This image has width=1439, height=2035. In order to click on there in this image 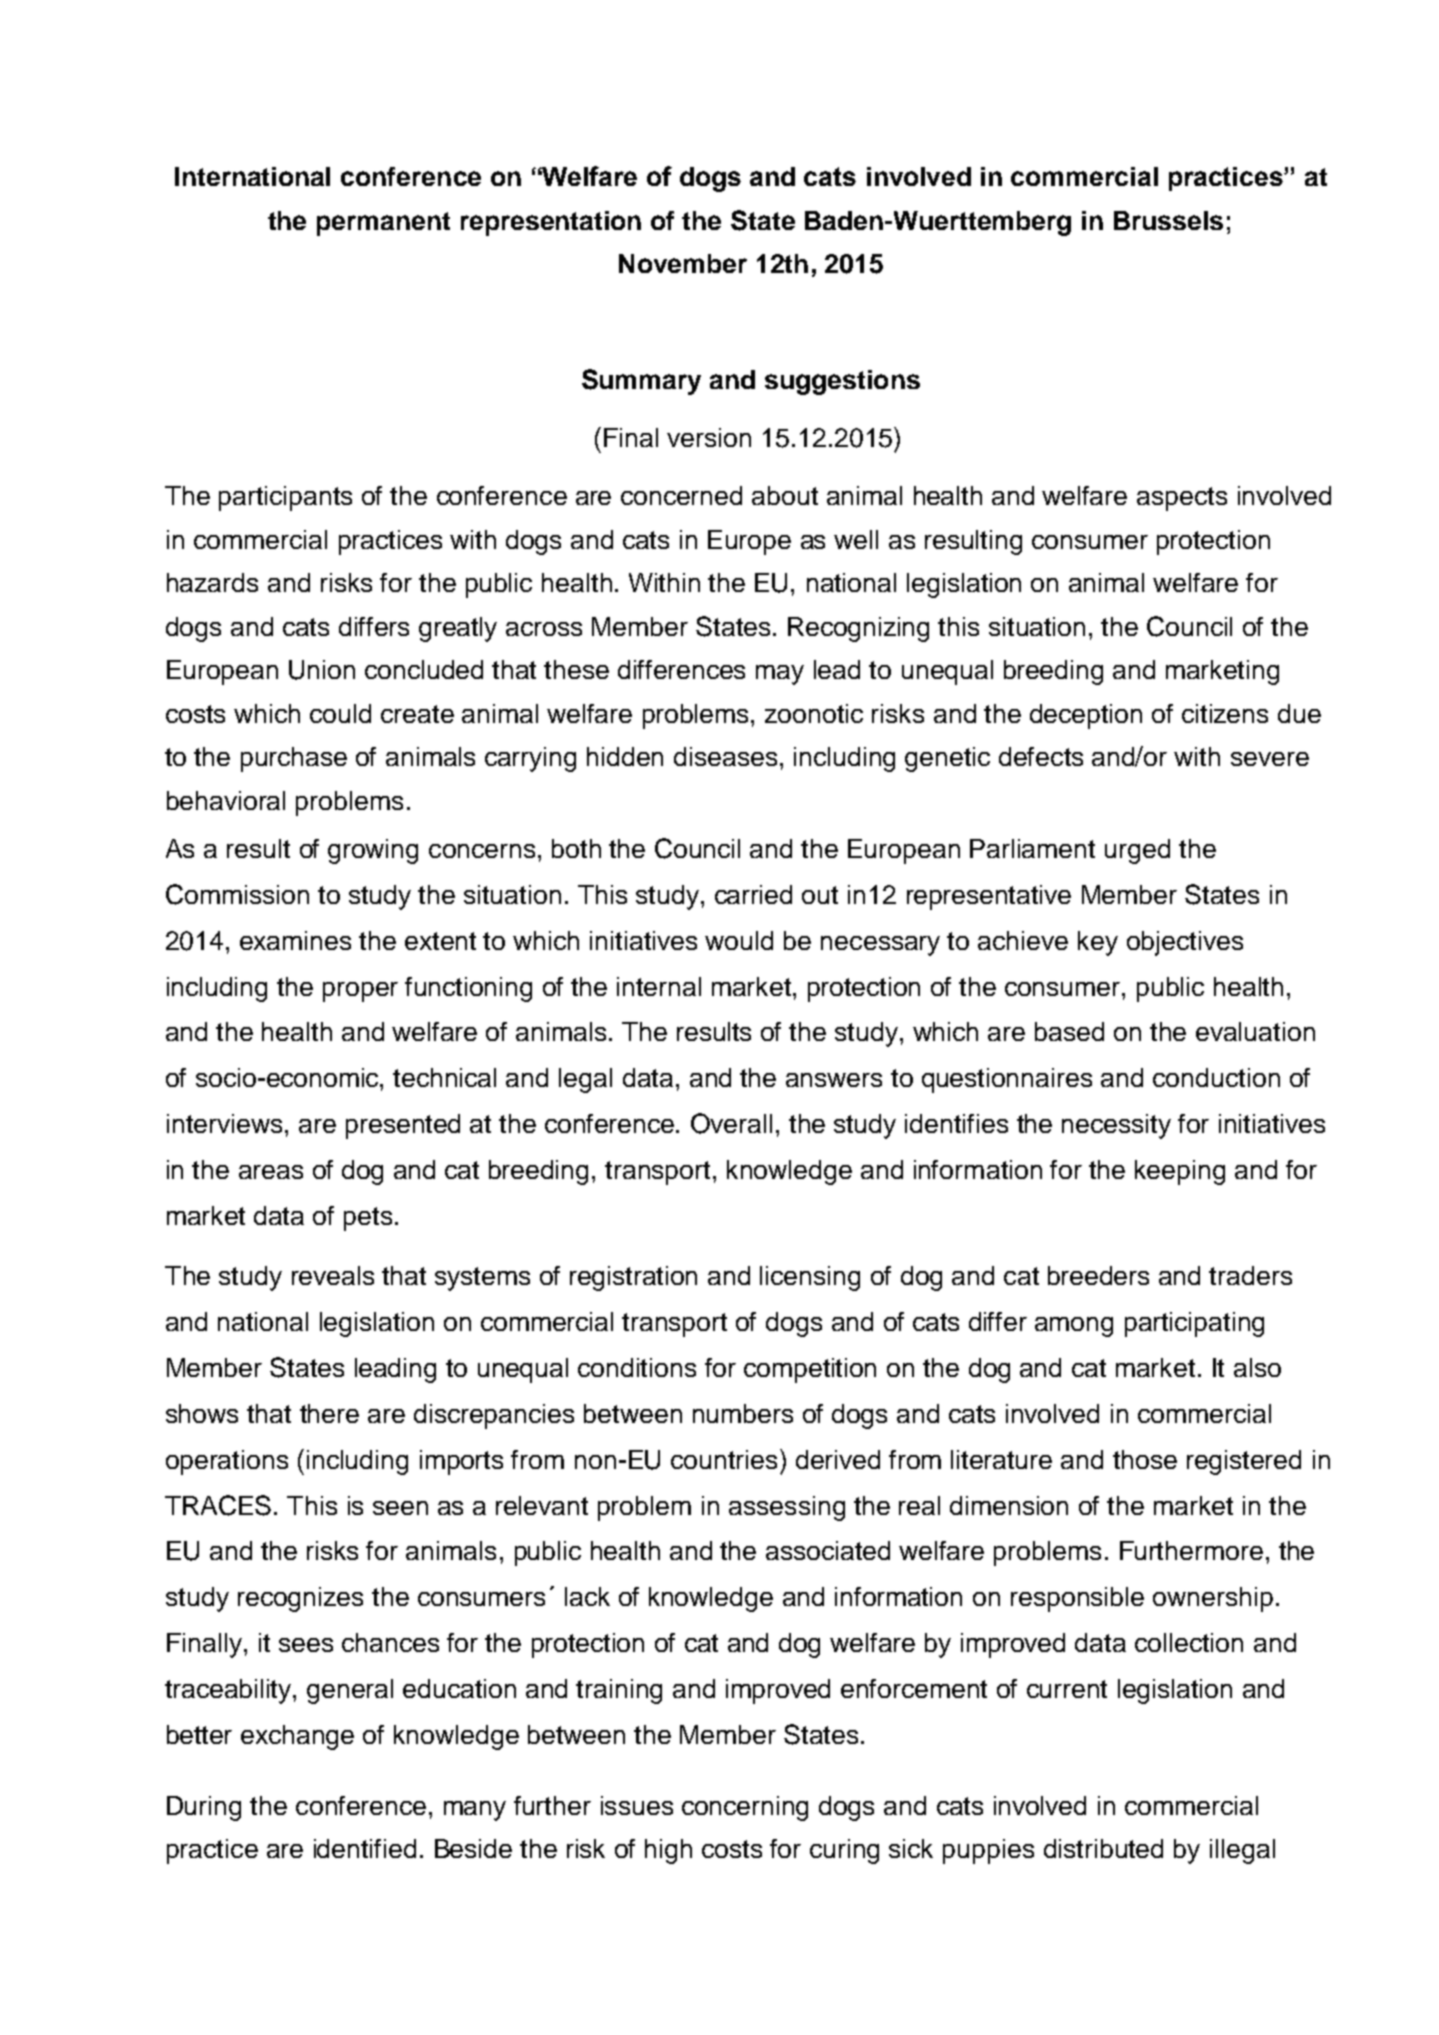, I will do `click(329, 1413)`.
